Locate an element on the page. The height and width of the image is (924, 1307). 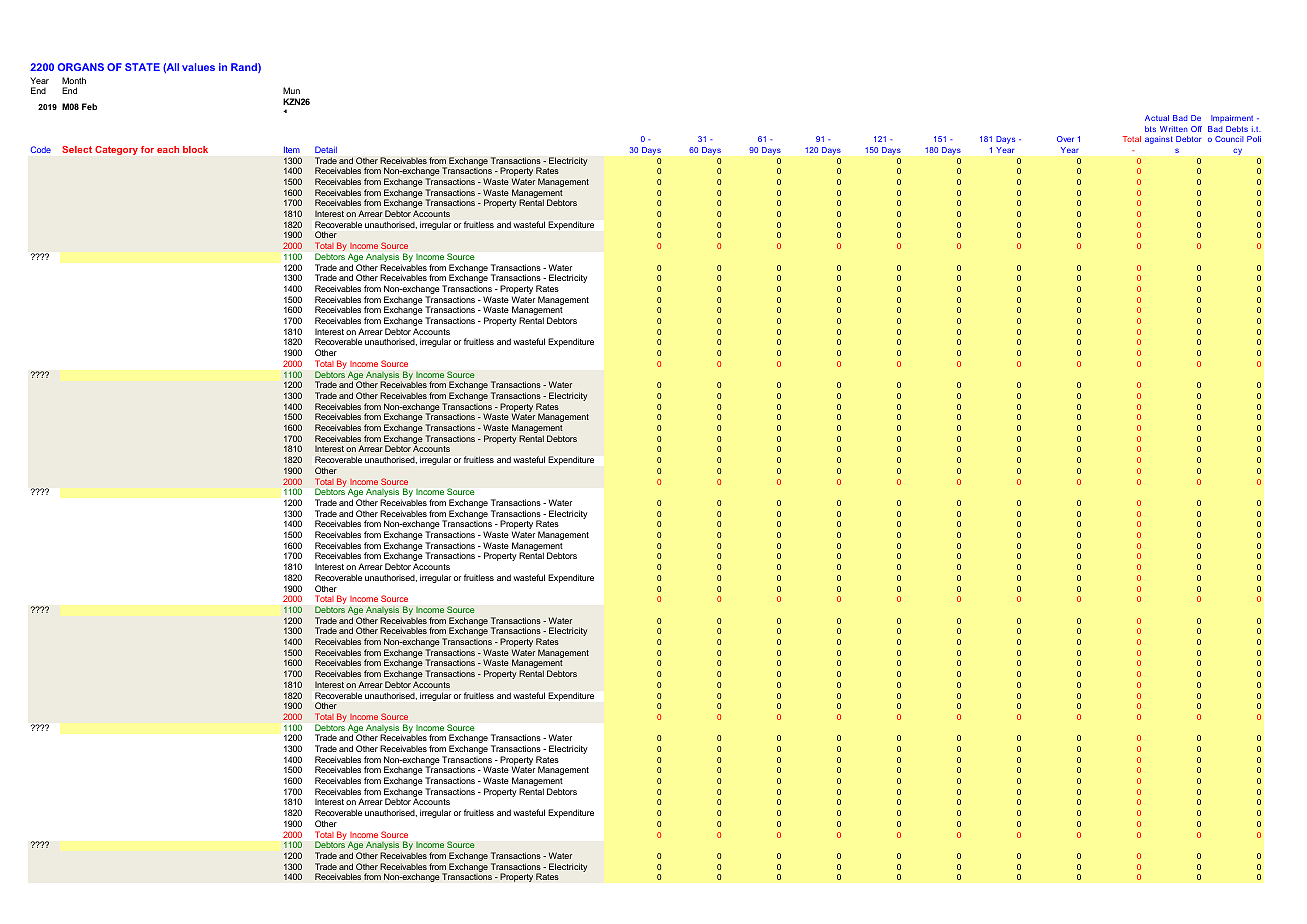
block is located at coordinates (195, 149).
